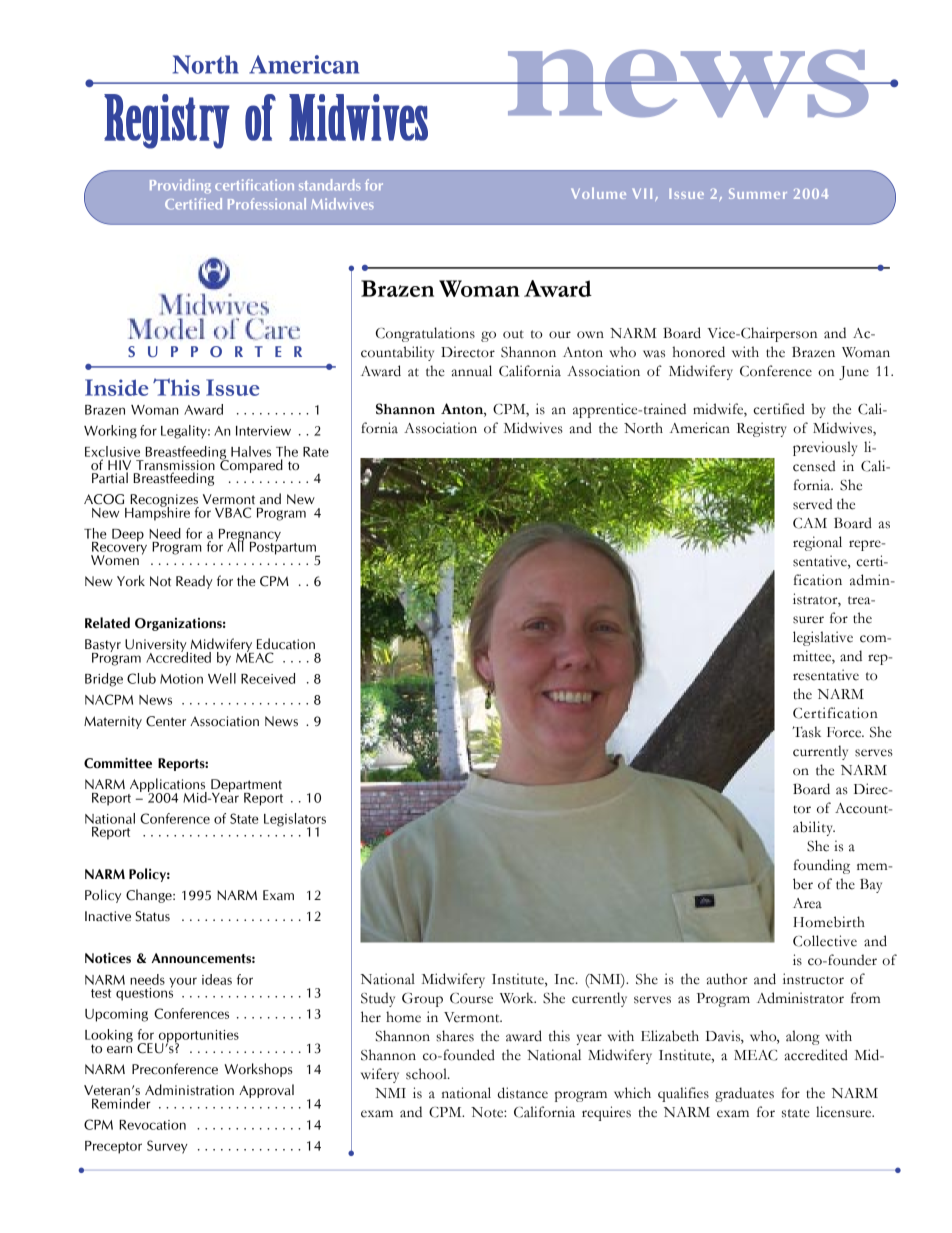  What do you see at coordinates (152, 1125) in the document?
I see `Revocation` at bounding box center [152, 1125].
